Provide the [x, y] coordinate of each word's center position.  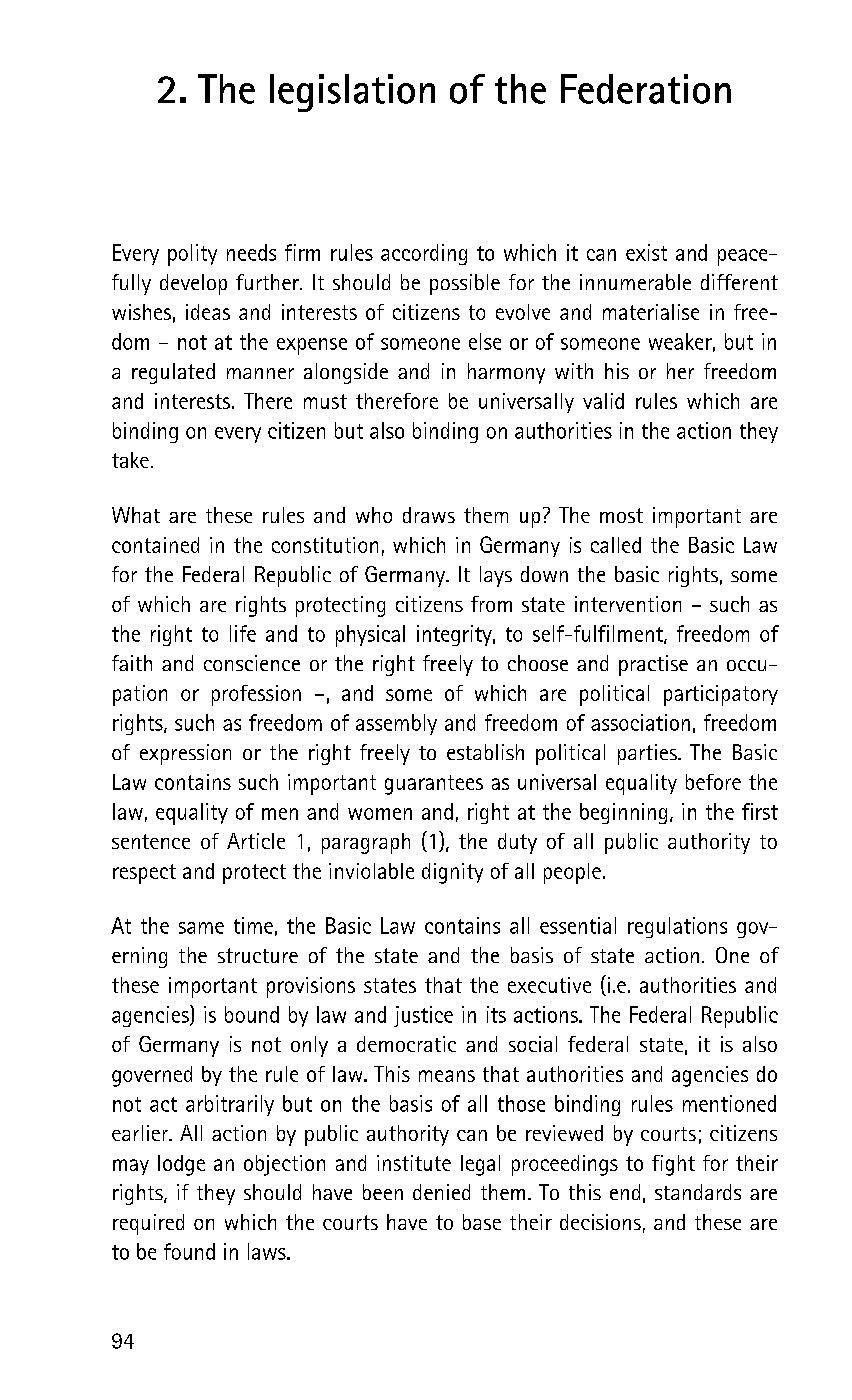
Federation [646, 89]
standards [698, 1192]
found [189, 1251]
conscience [252, 663]
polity [192, 255]
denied [441, 1192]
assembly [396, 724]
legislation [352, 93]
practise [653, 665]
